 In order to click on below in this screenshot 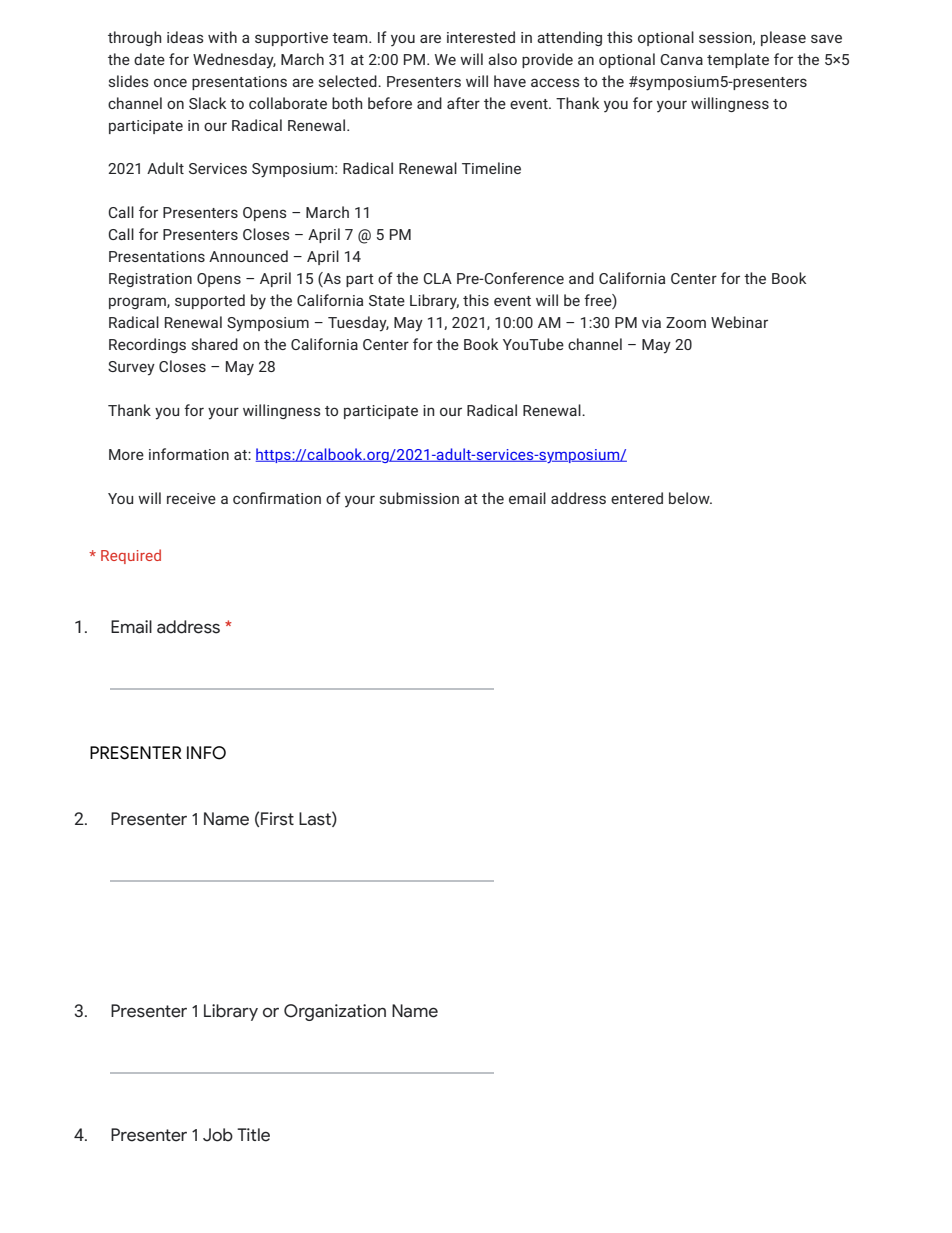, I will do `click(690, 498)`.
